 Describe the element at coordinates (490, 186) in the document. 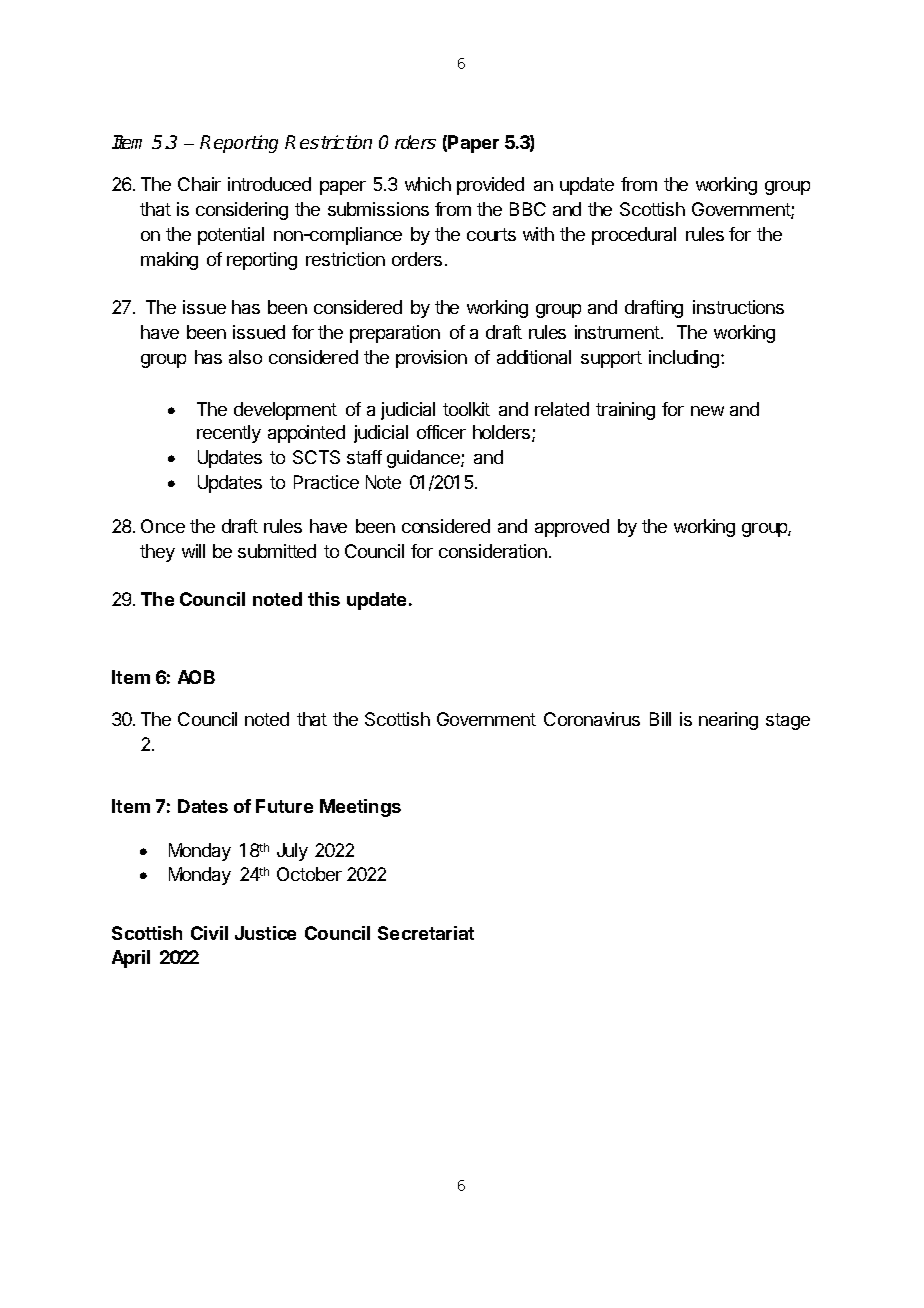

I see `provided` at that location.
